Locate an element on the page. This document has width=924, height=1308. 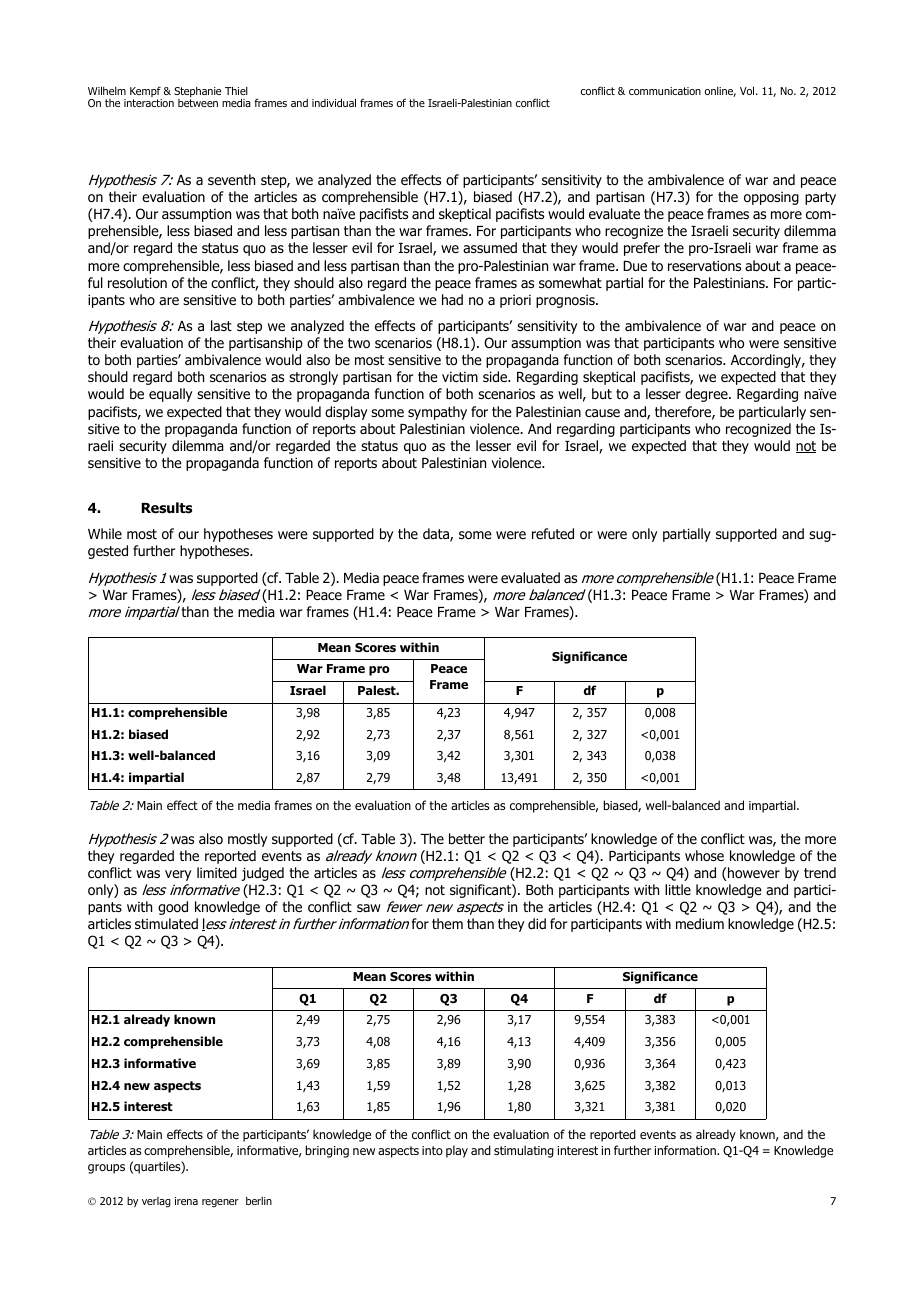
individual is located at coordinates (334, 102).
